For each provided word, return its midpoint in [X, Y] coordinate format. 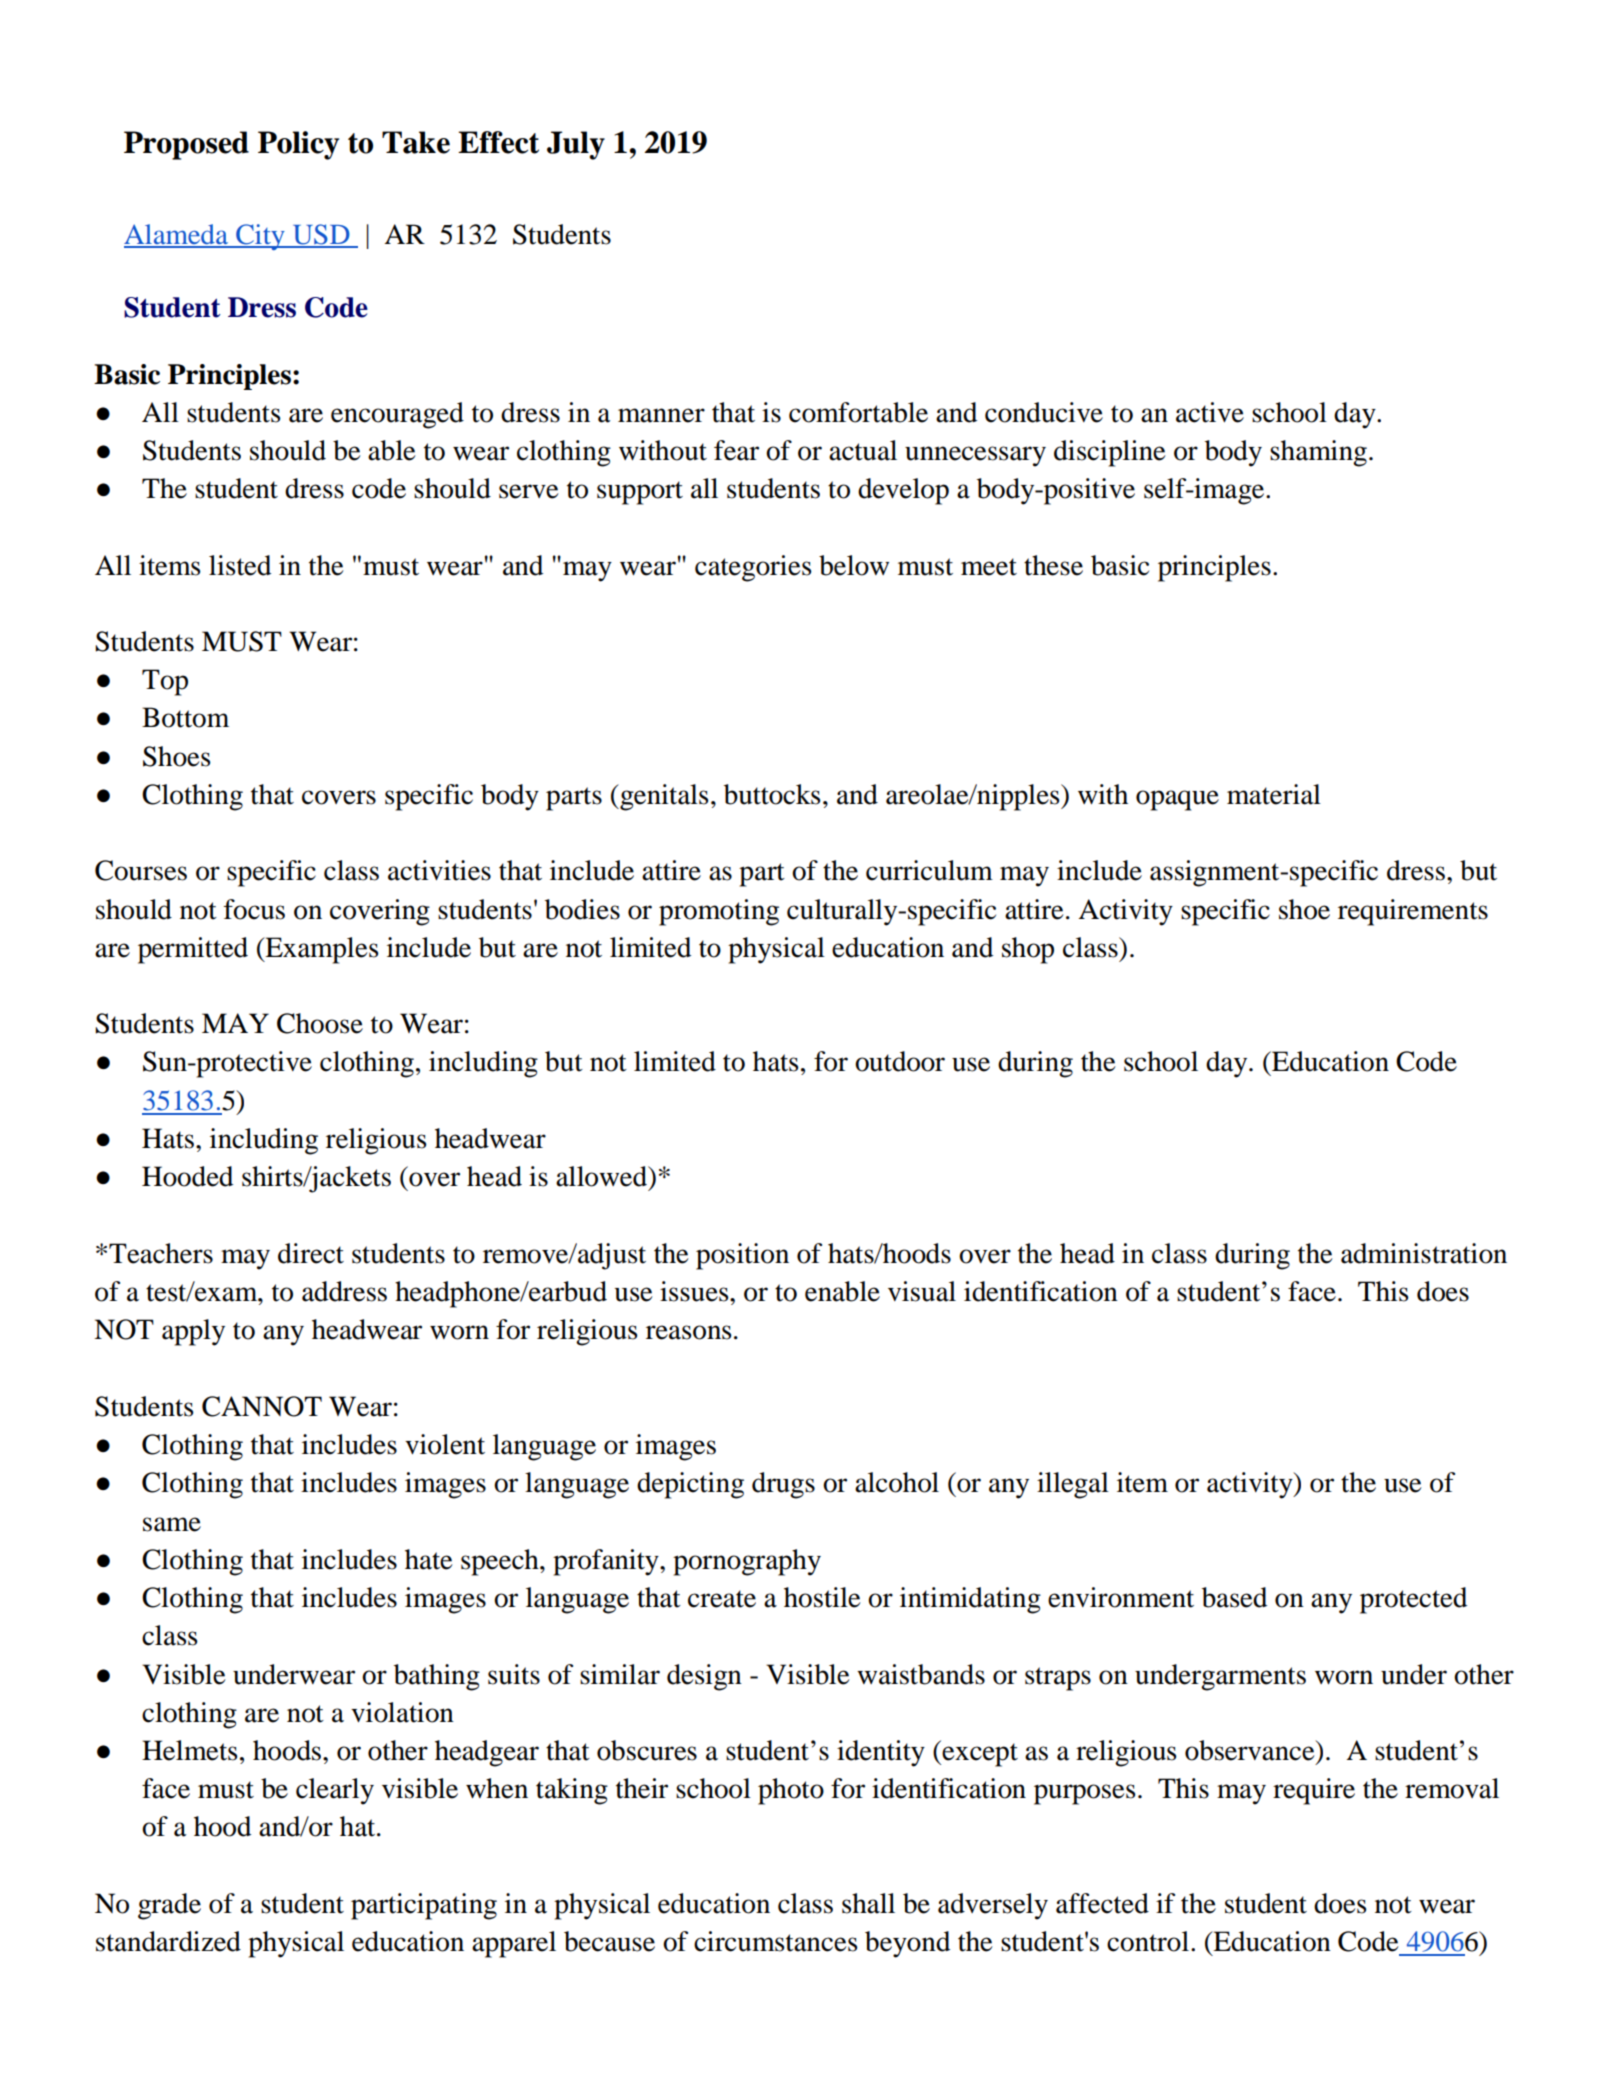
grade [169, 1906]
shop [1028, 950]
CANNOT [262, 1406]
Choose [320, 1023]
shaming [1318, 453]
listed [240, 565]
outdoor [900, 1061]
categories [753, 568]
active [1210, 412]
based [1234, 1597]
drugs [783, 1485]
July [576, 145]
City [260, 237]
